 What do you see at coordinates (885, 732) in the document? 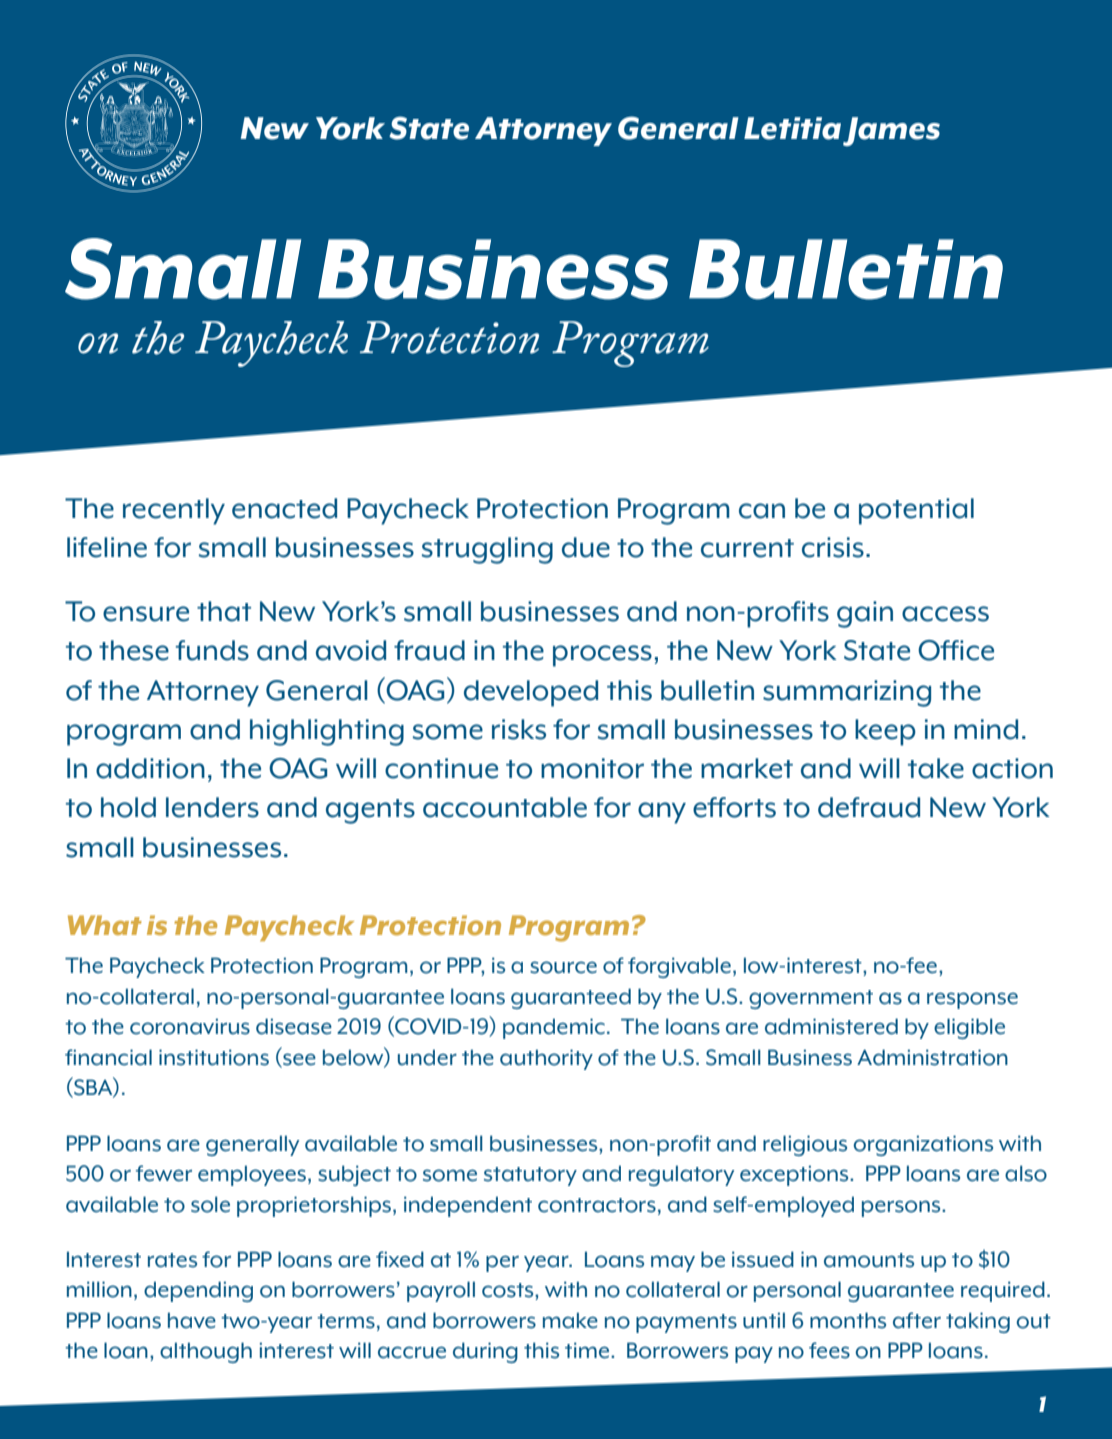
I see `keep` at bounding box center [885, 732].
